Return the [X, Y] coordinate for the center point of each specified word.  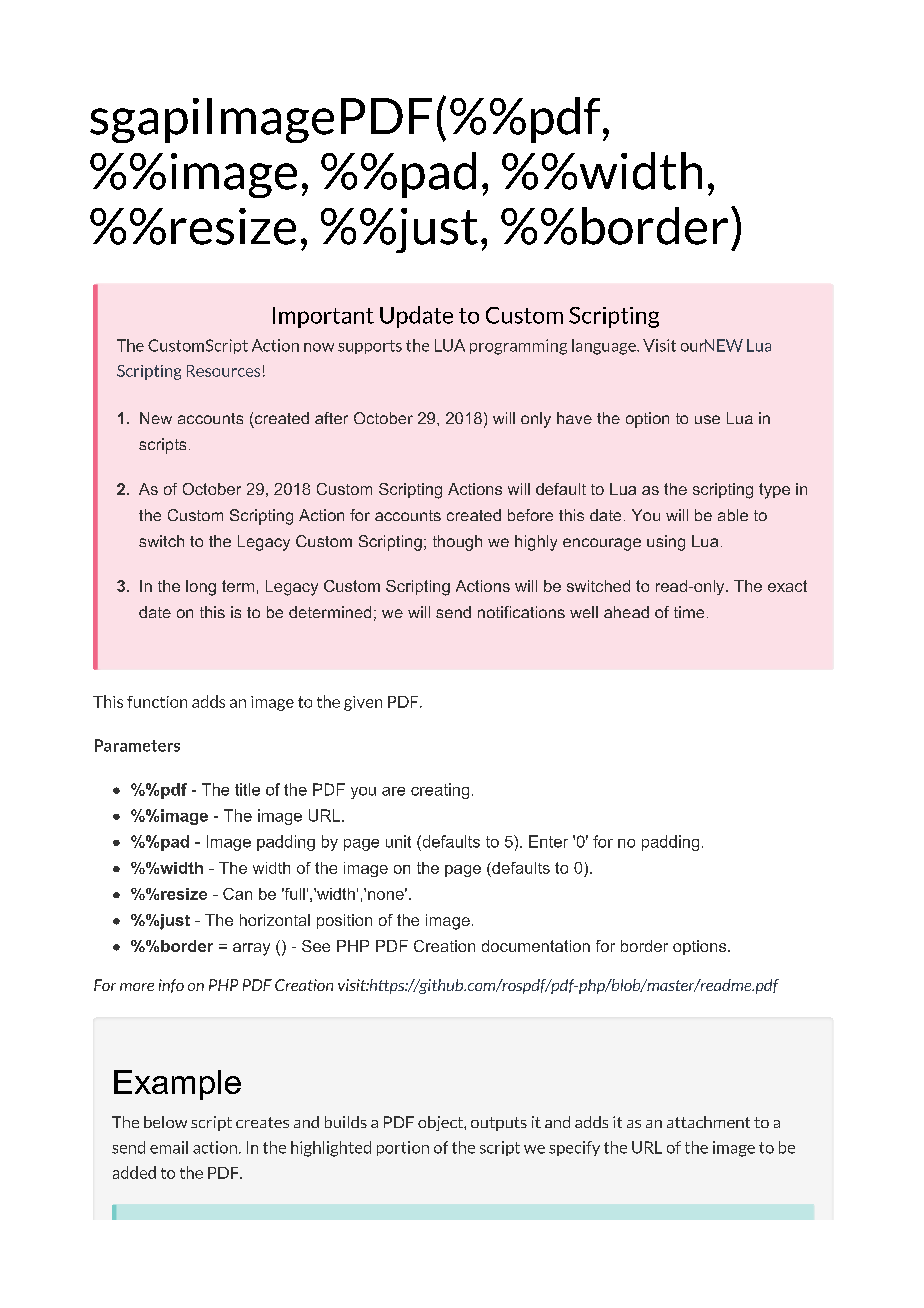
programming [518, 347]
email [169, 1147]
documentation [536, 946]
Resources [223, 371]
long [201, 588]
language [605, 347]
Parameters [137, 745]
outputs [499, 1124]
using [666, 543]
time [689, 612]
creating [440, 791]
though [457, 543]
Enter [548, 841]
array [251, 949]
